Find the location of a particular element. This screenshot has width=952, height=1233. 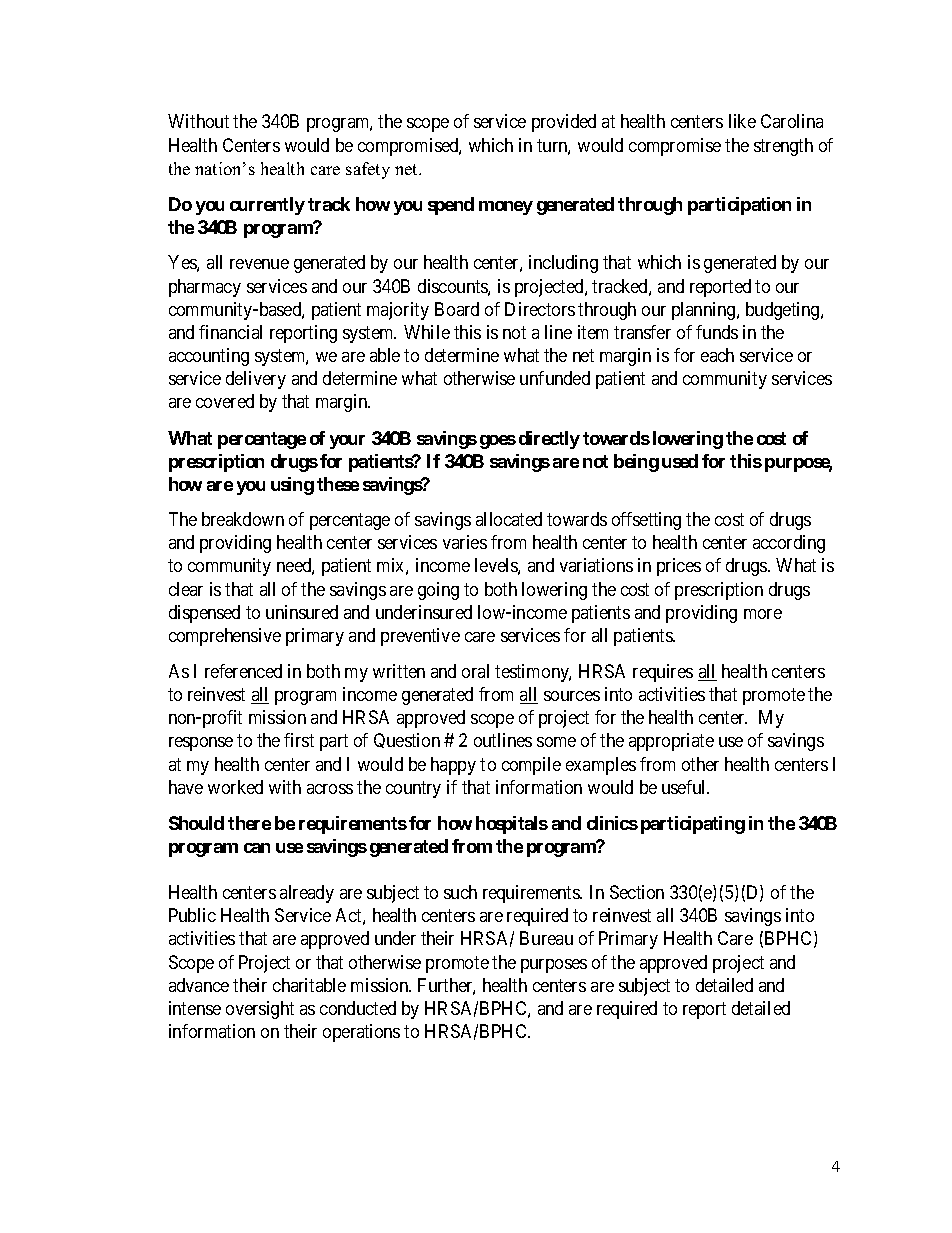

like is located at coordinates (742, 121).
